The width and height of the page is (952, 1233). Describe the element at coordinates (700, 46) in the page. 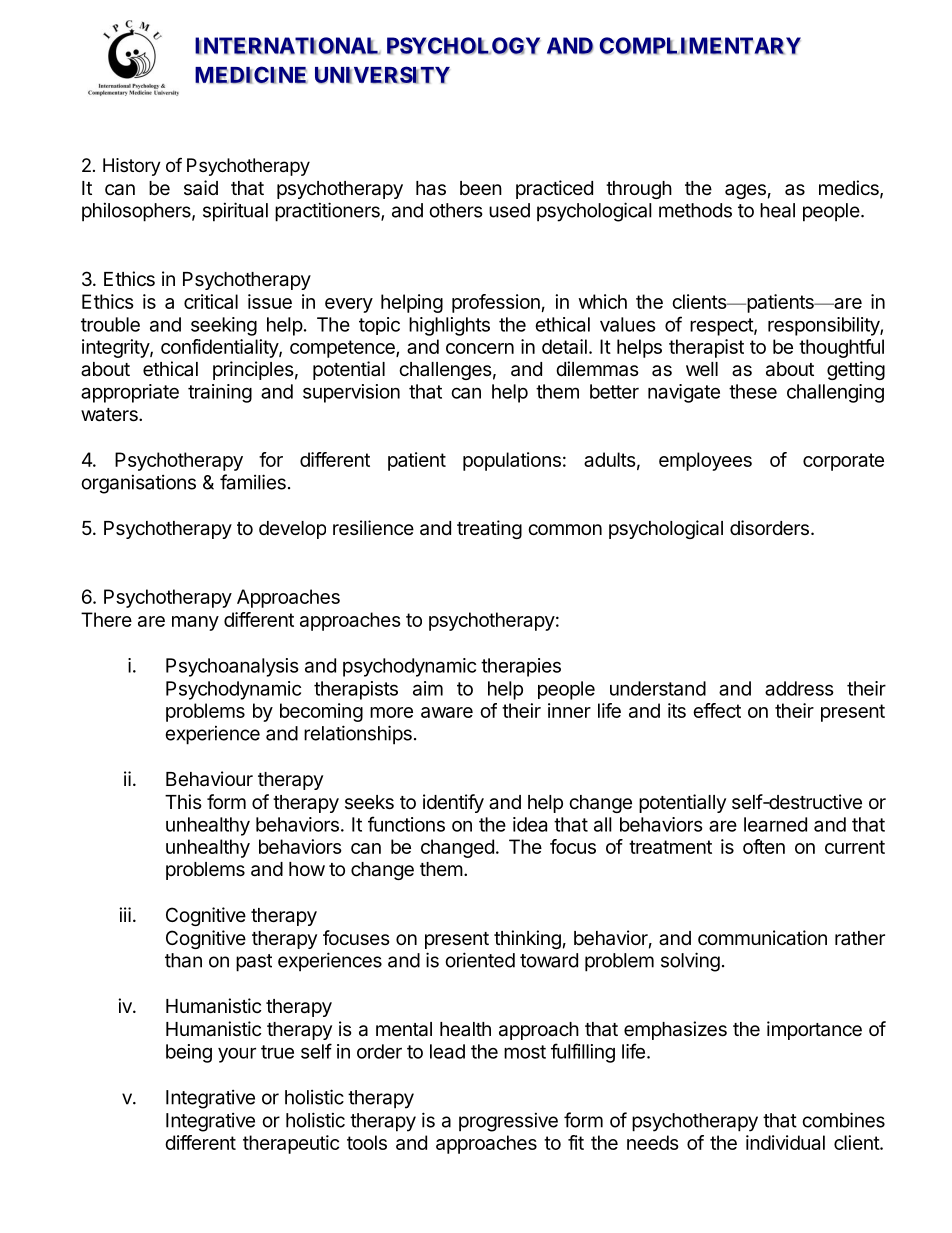

I see `COMPLIMENTARY` at that location.
